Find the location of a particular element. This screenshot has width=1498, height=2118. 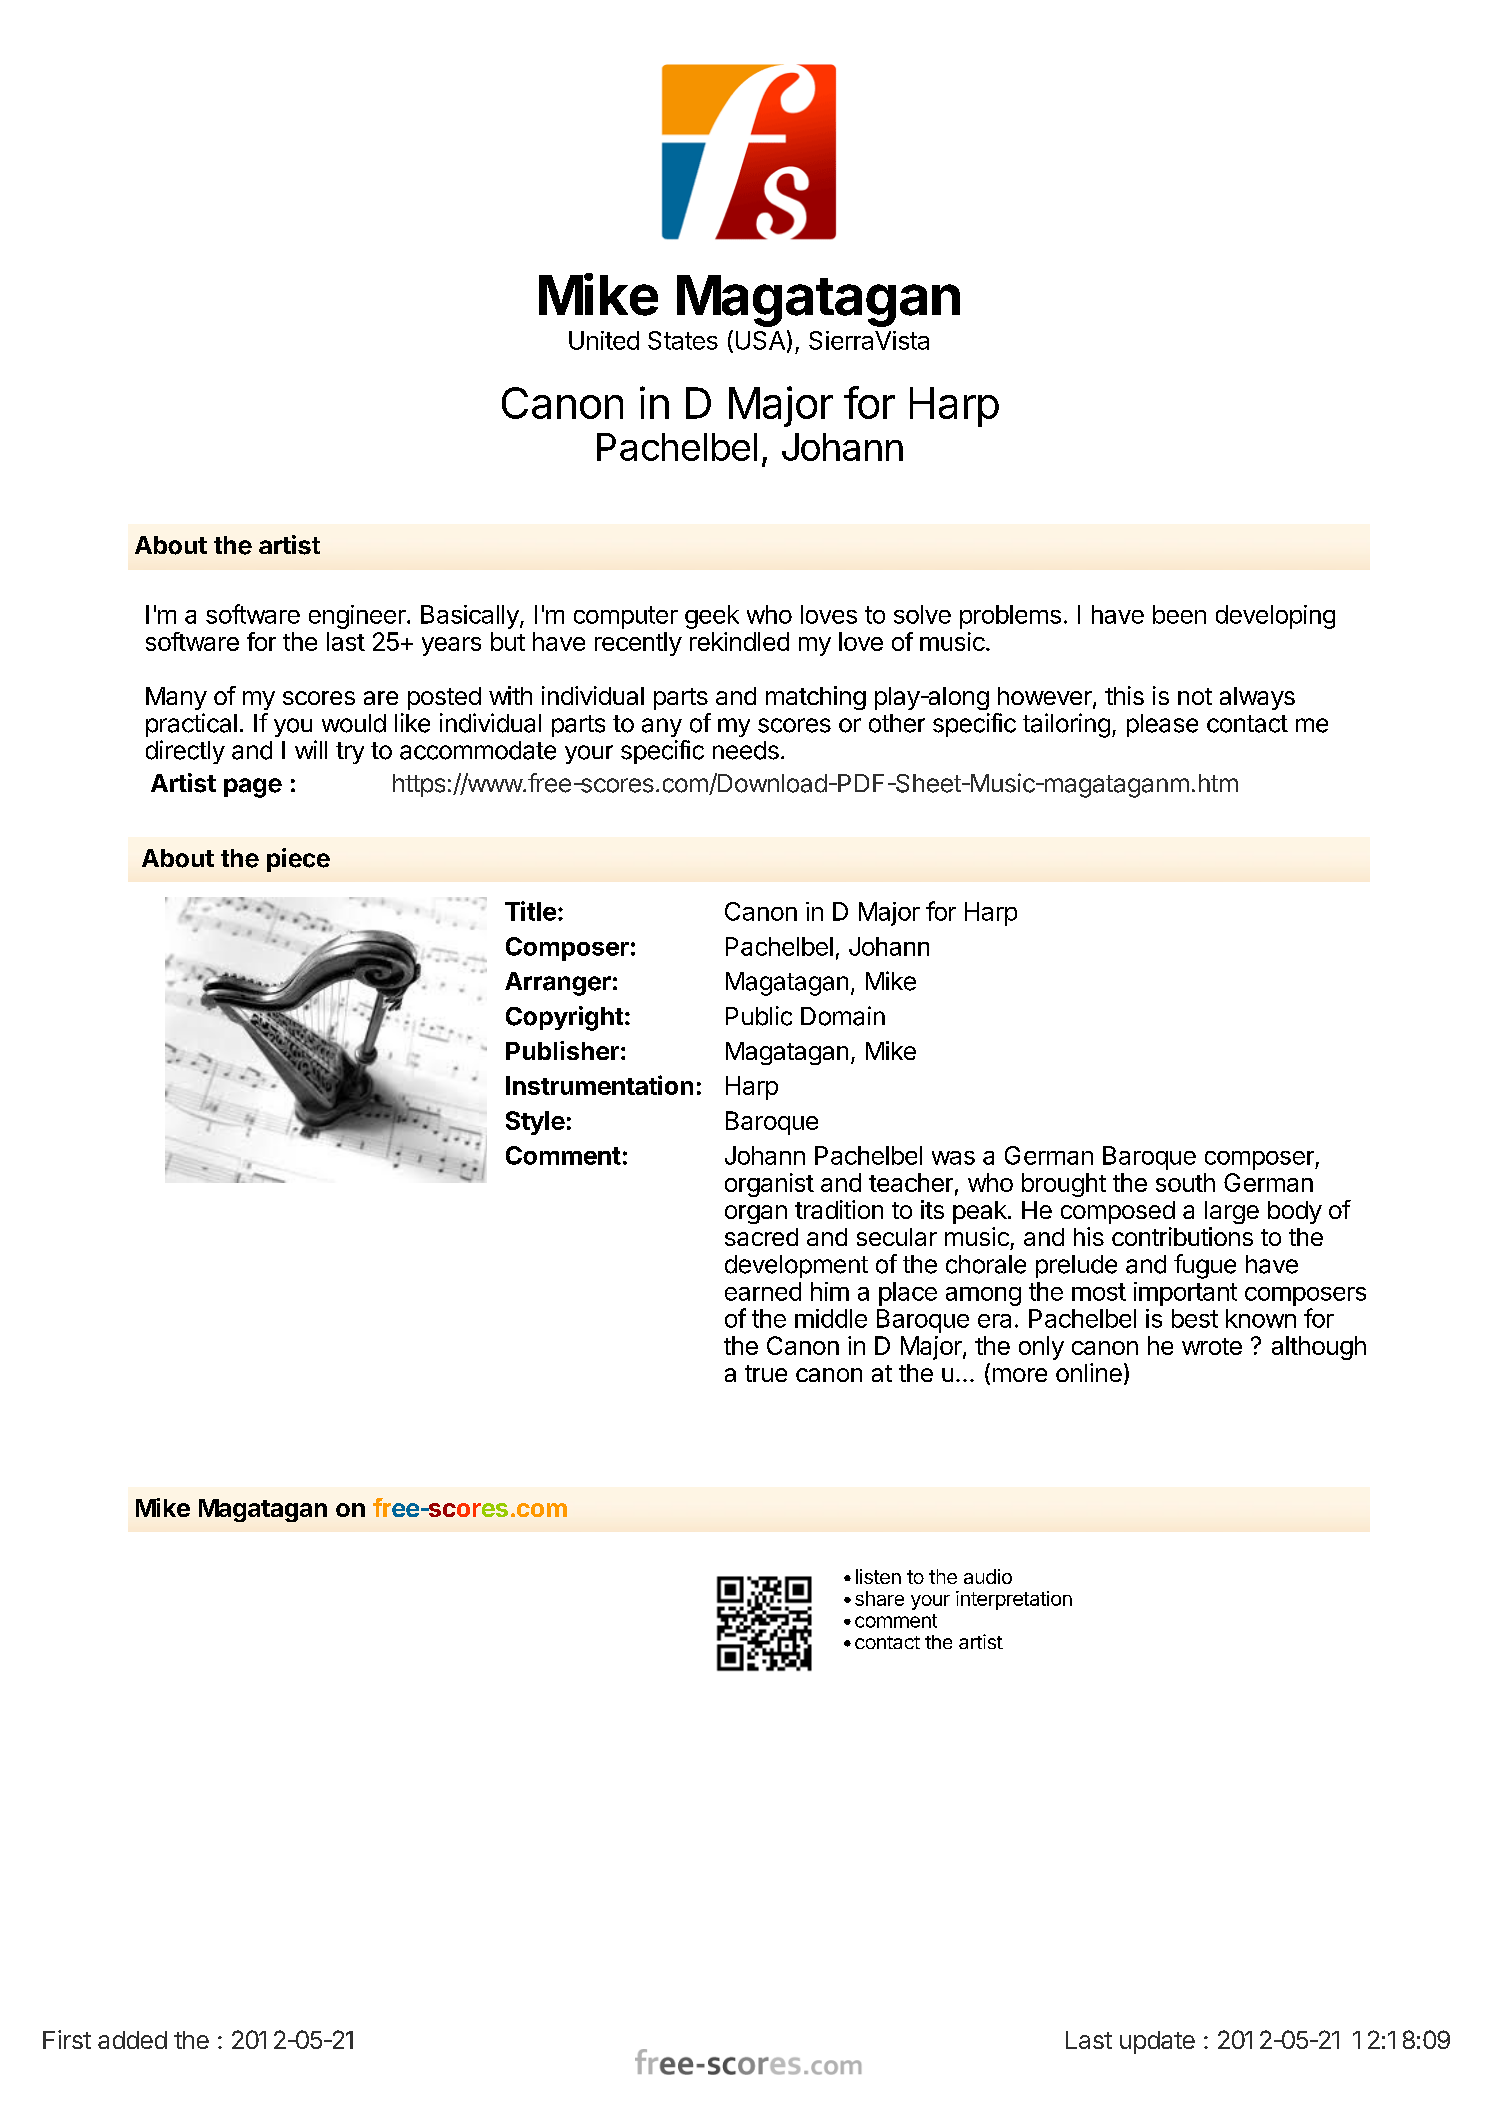

States is located at coordinates (683, 340).
